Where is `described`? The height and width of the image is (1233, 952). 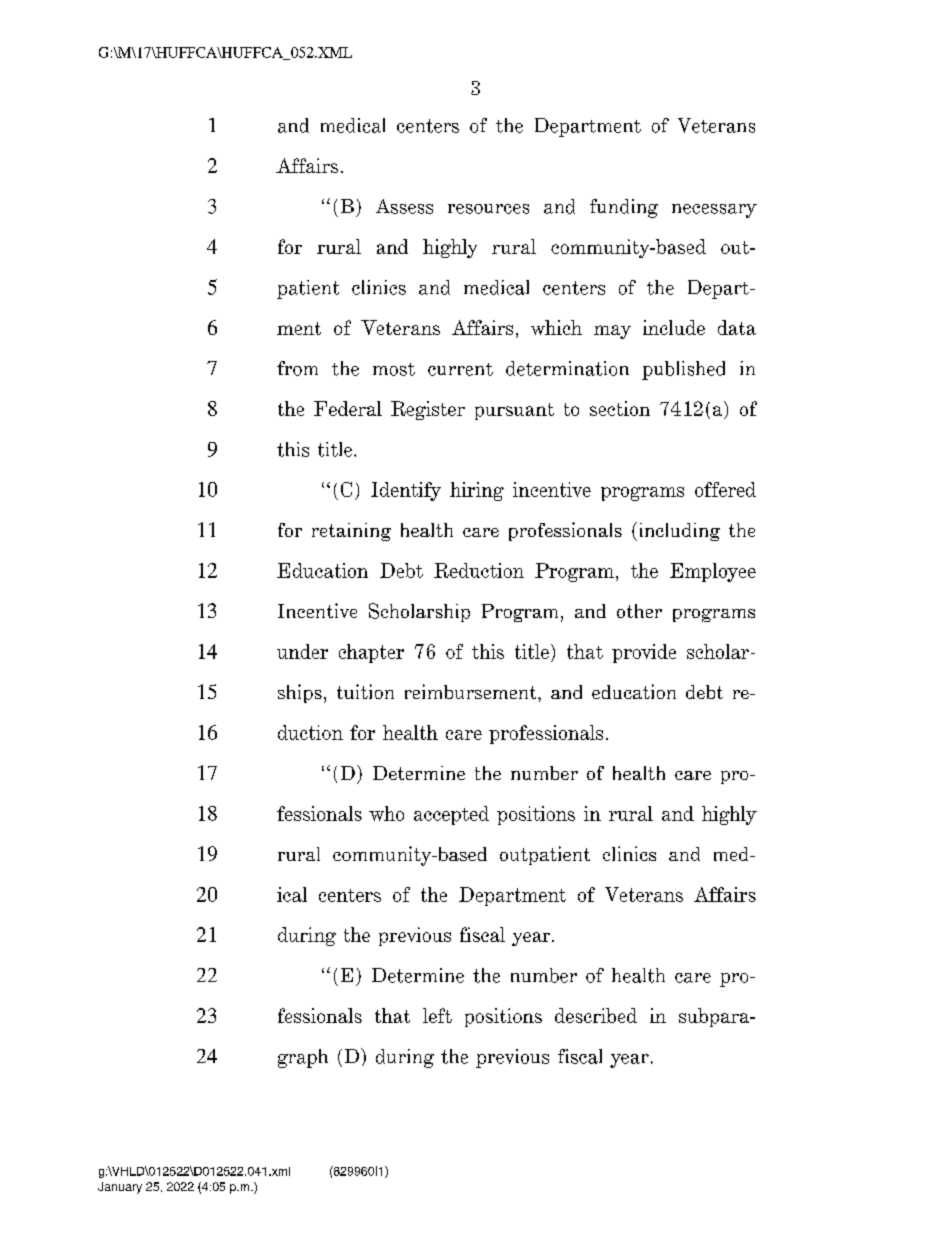
described is located at coordinates (596, 1015).
